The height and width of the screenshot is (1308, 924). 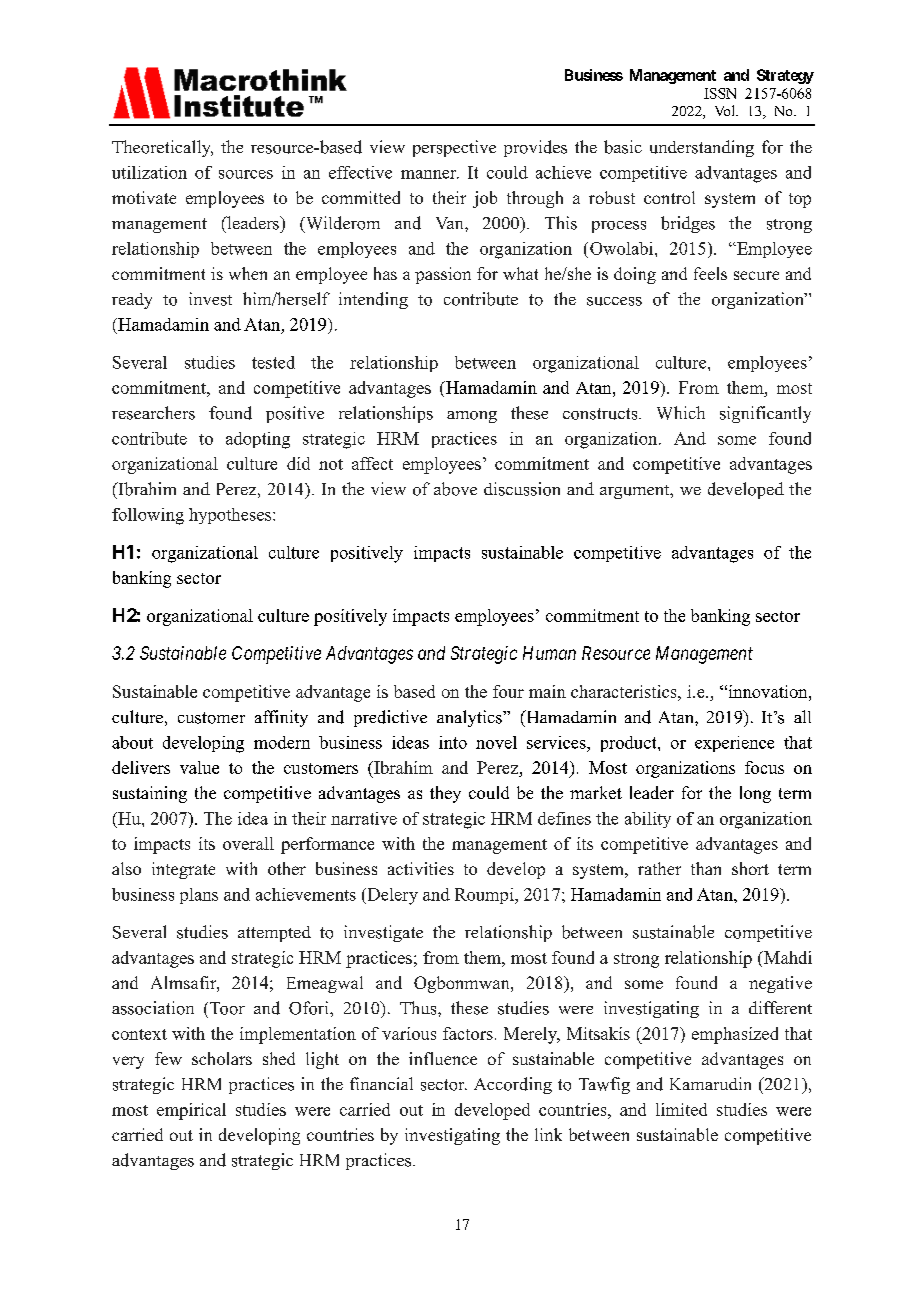 What do you see at coordinates (625, 691) in the screenshot?
I see `characteristics` at bounding box center [625, 691].
